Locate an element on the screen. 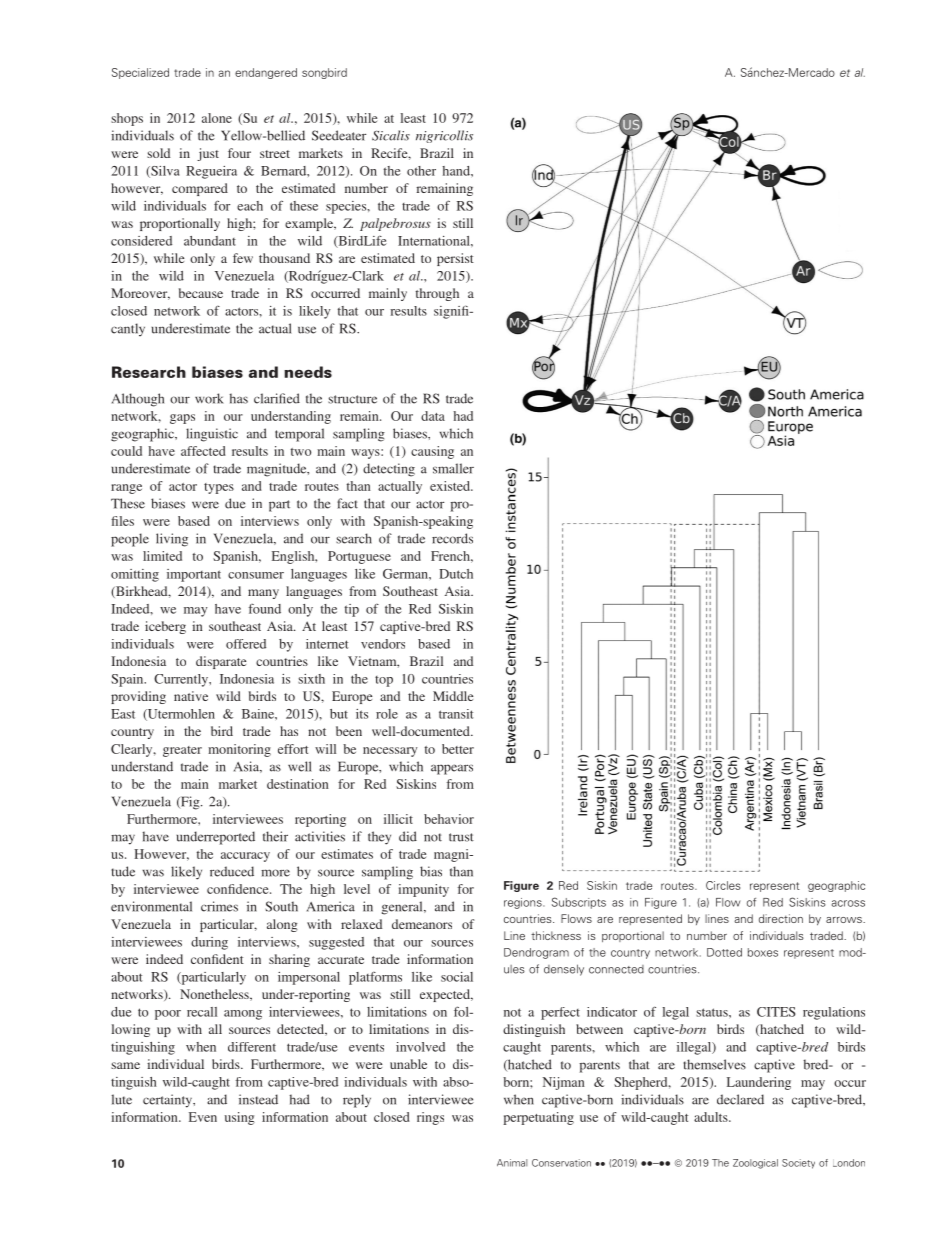 Image resolution: width=952 pixels, height=1251 pixels. Animal is located at coordinates (512, 1163).
